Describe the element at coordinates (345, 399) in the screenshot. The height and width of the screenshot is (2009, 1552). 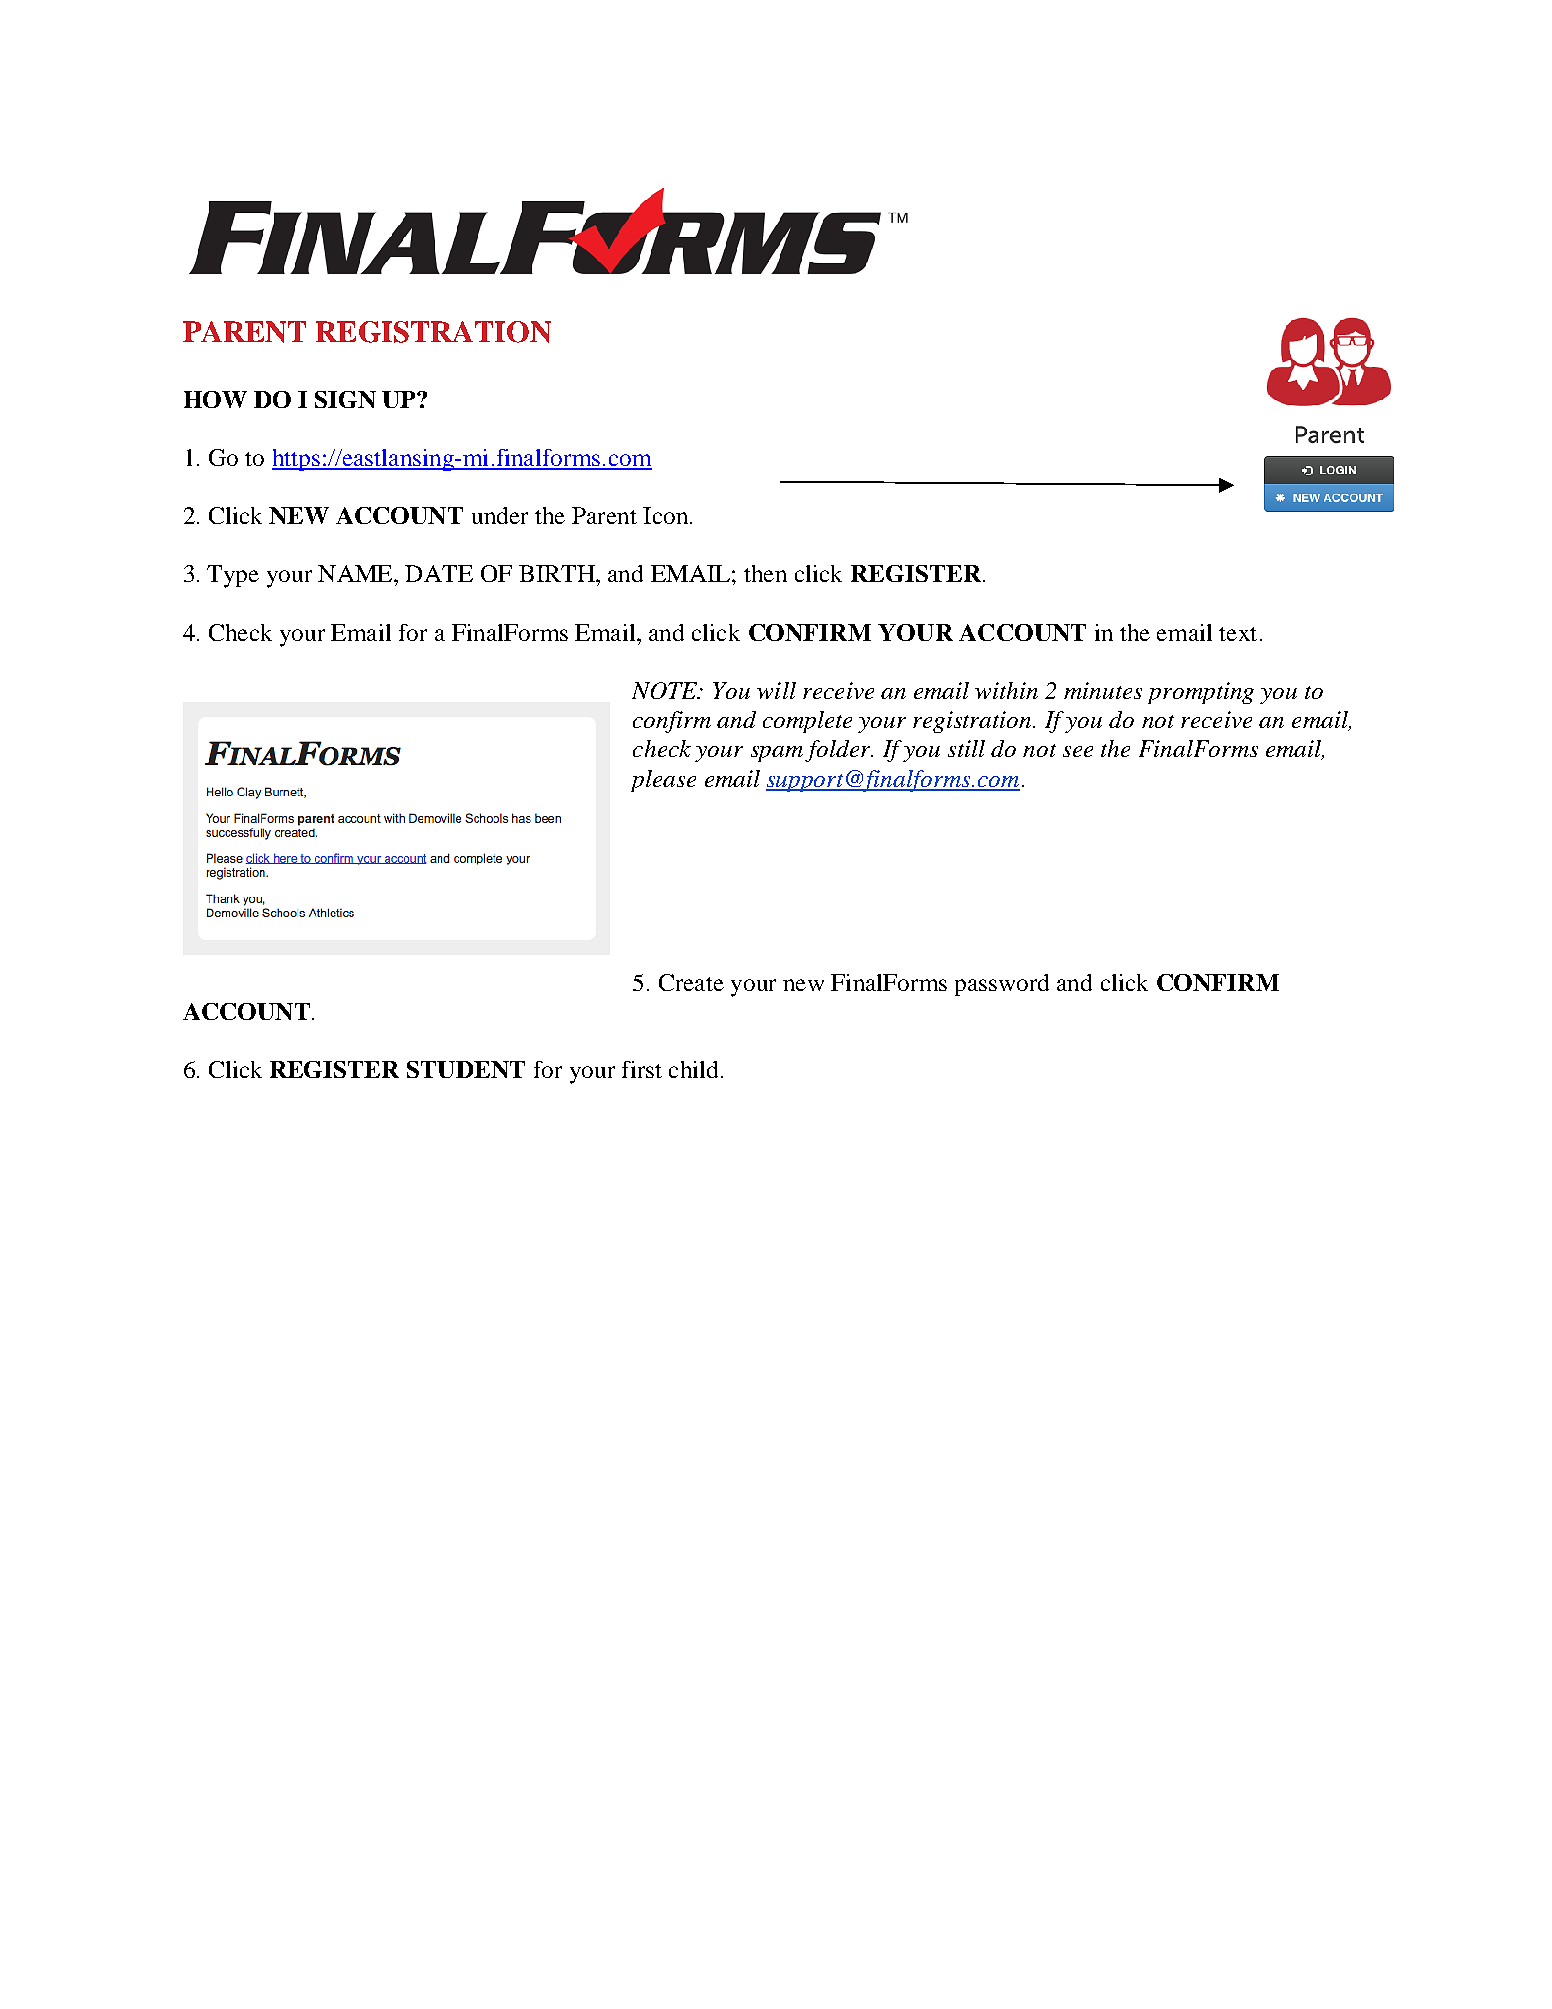
I see `SIGN` at that location.
